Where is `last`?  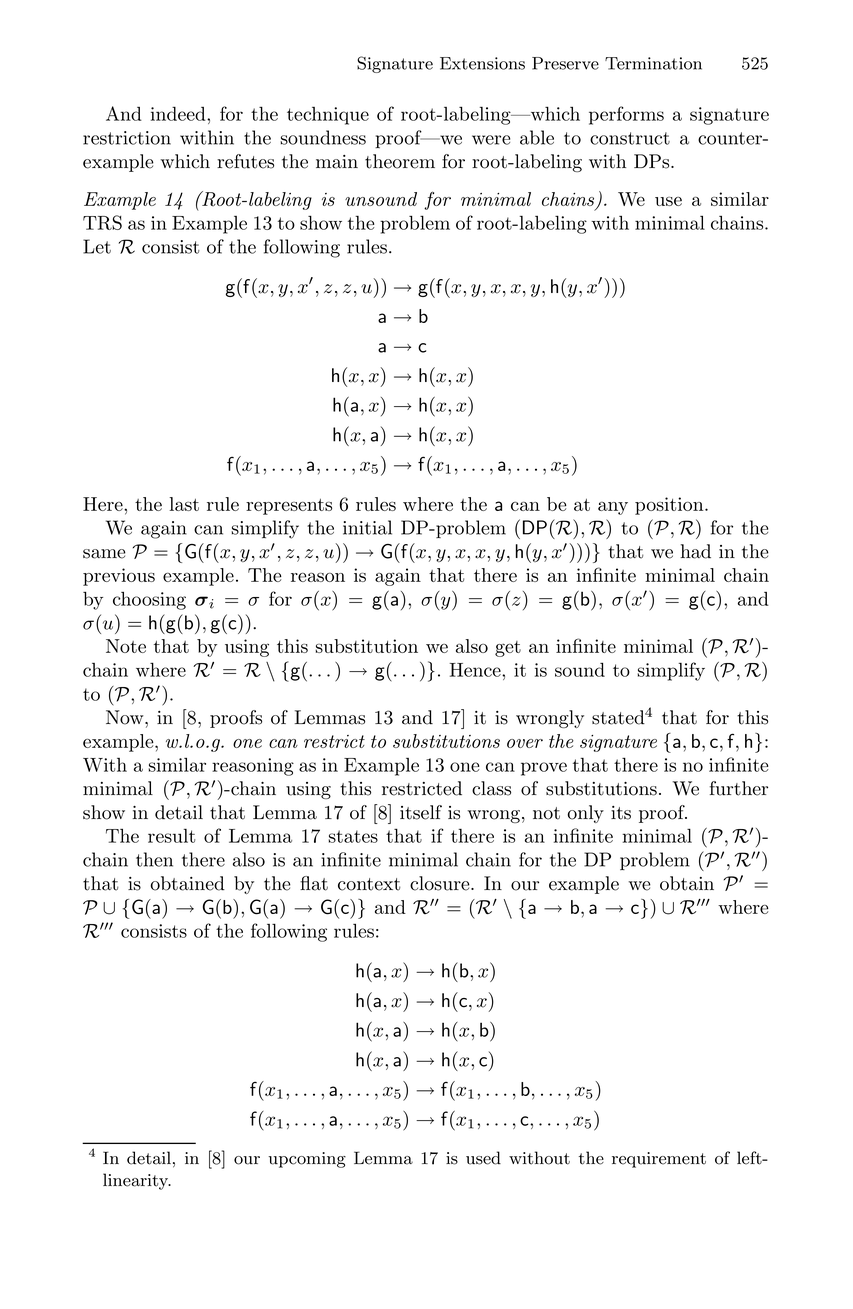
last is located at coordinates (184, 504).
